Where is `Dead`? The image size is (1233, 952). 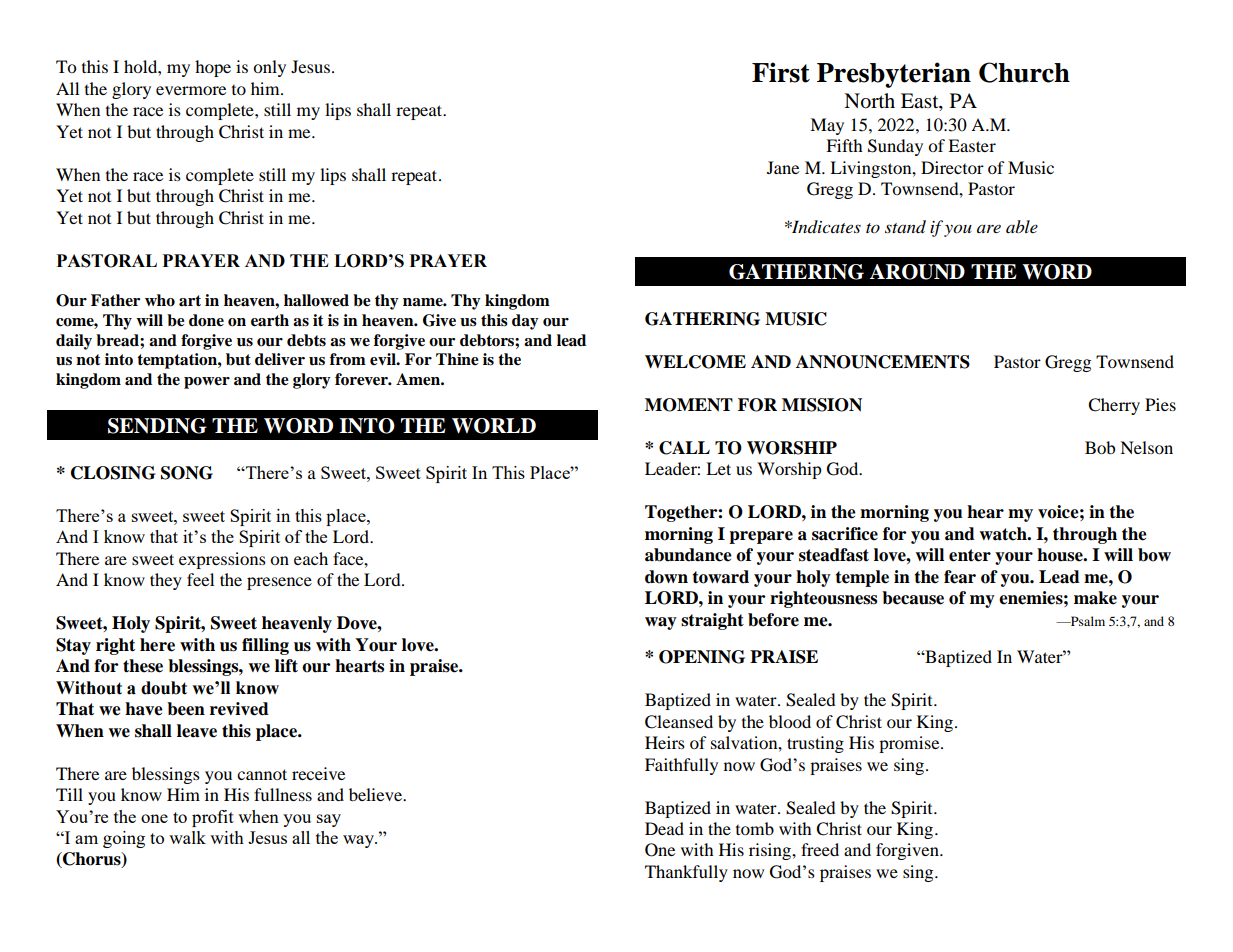
Dead is located at coordinates (664, 828).
